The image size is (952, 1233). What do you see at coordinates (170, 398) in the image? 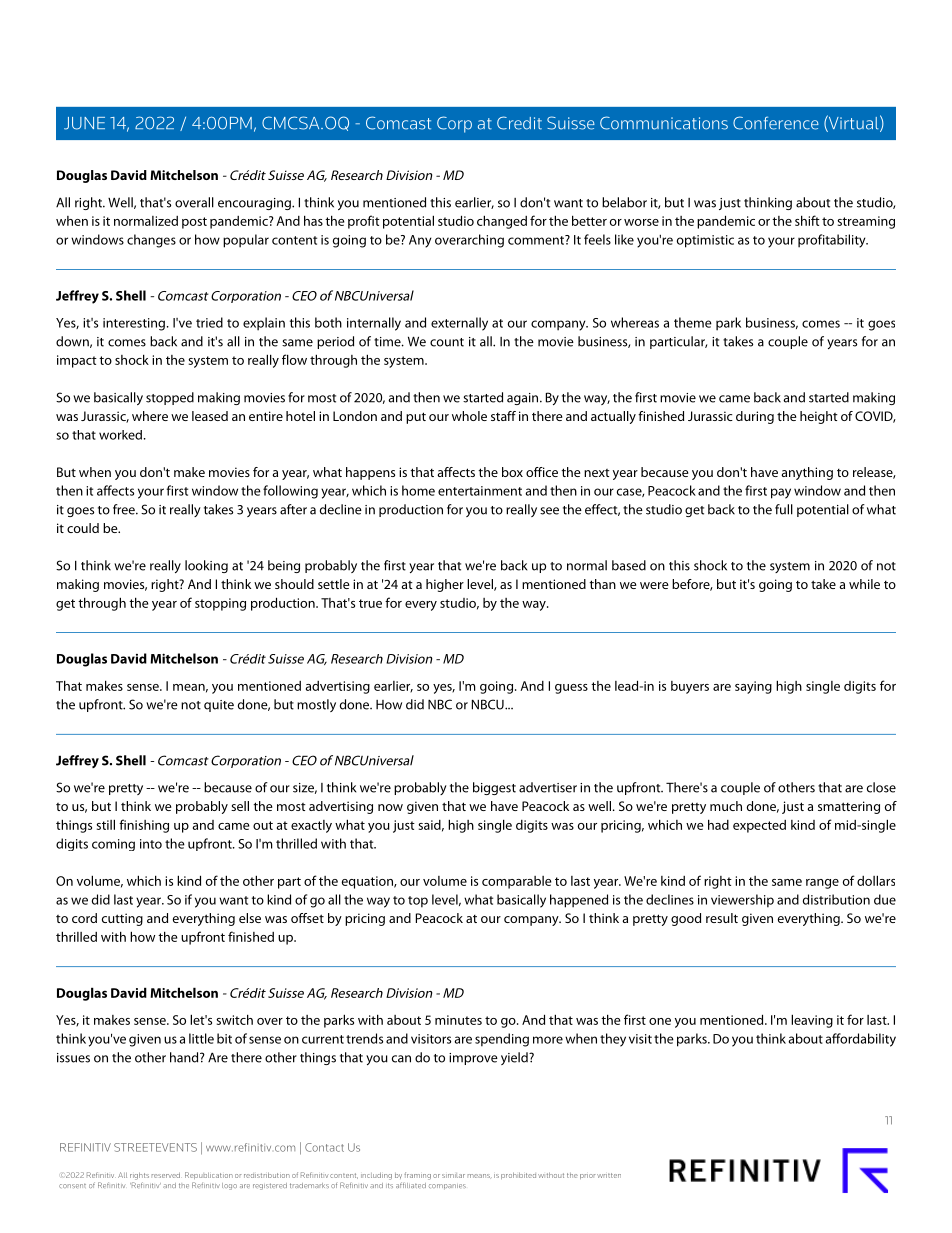
I see `stopped` at bounding box center [170, 398].
